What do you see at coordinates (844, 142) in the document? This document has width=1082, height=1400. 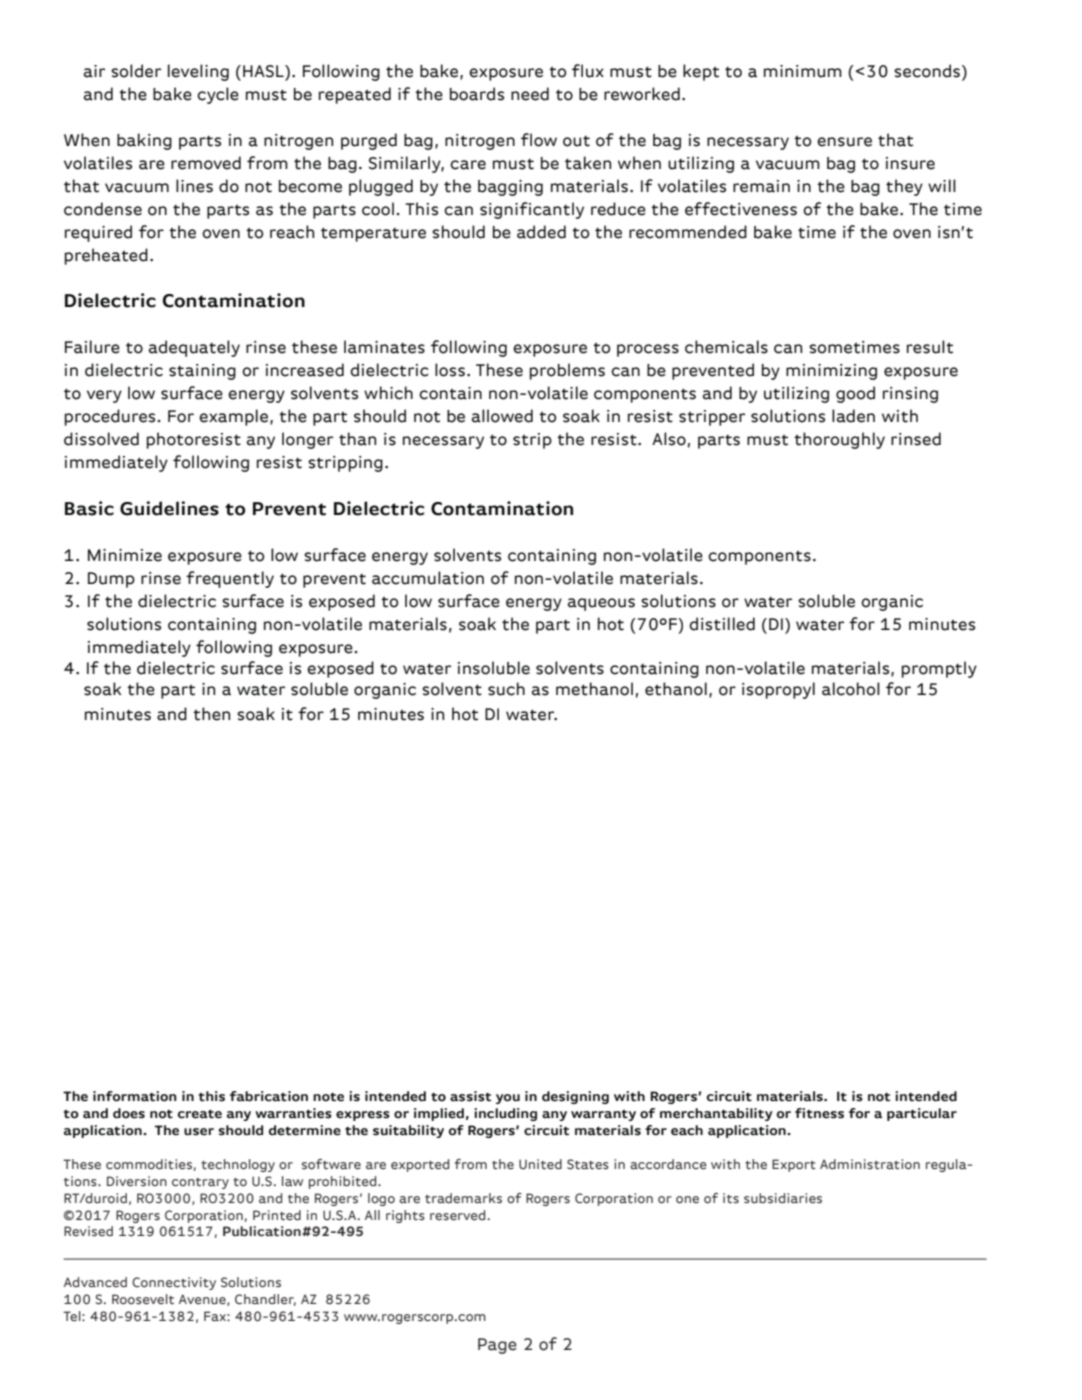 I see `ensure` at bounding box center [844, 142].
